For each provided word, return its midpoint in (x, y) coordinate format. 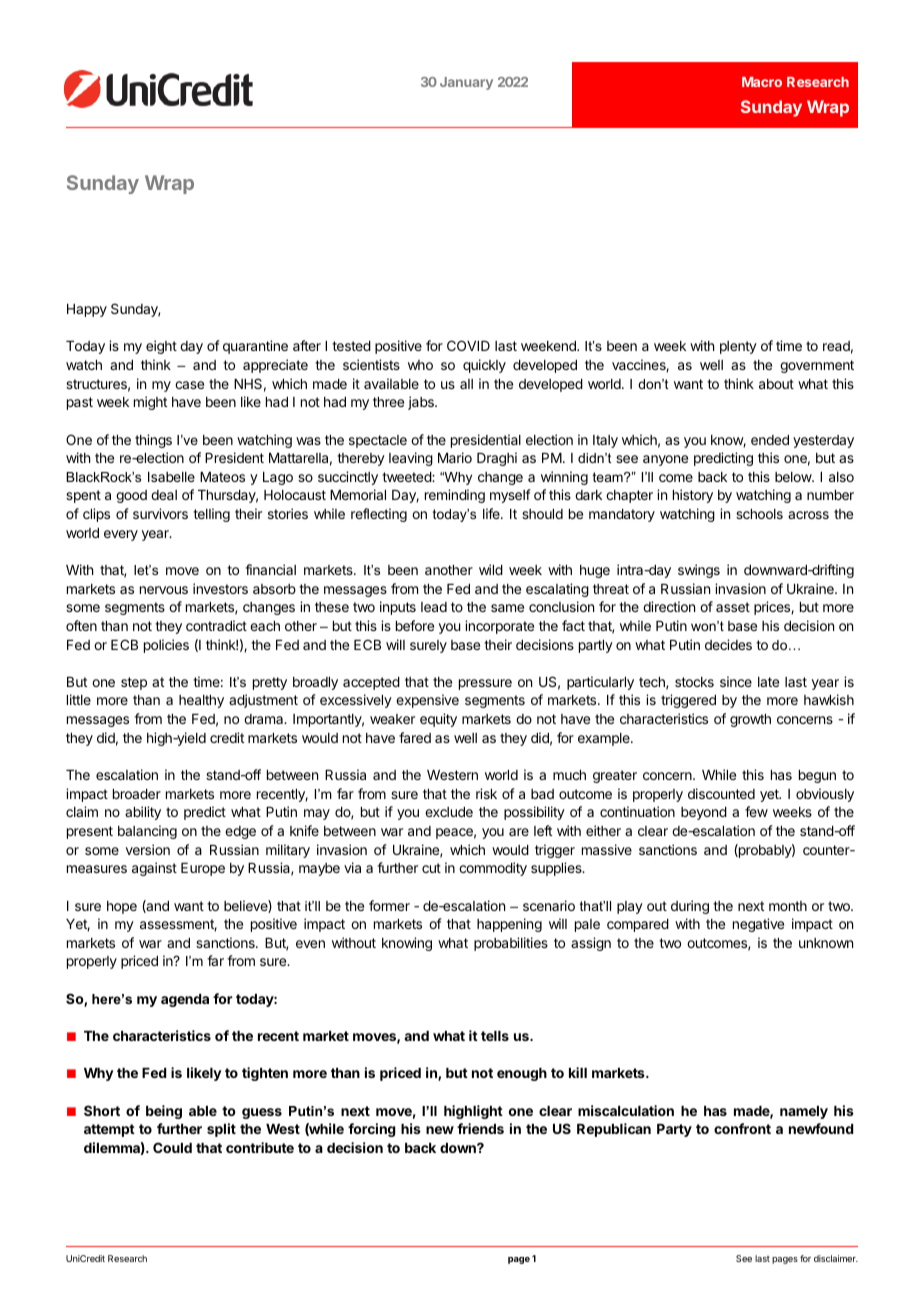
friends (480, 1128)
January (466, 83)
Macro (762, 82)
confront (742, 1128)
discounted (721, 793)
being (164, 1112)
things (153, 441)
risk (486, 793)
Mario (455, 457)
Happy (87, 310)
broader (137, 794)
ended (770, 440)
